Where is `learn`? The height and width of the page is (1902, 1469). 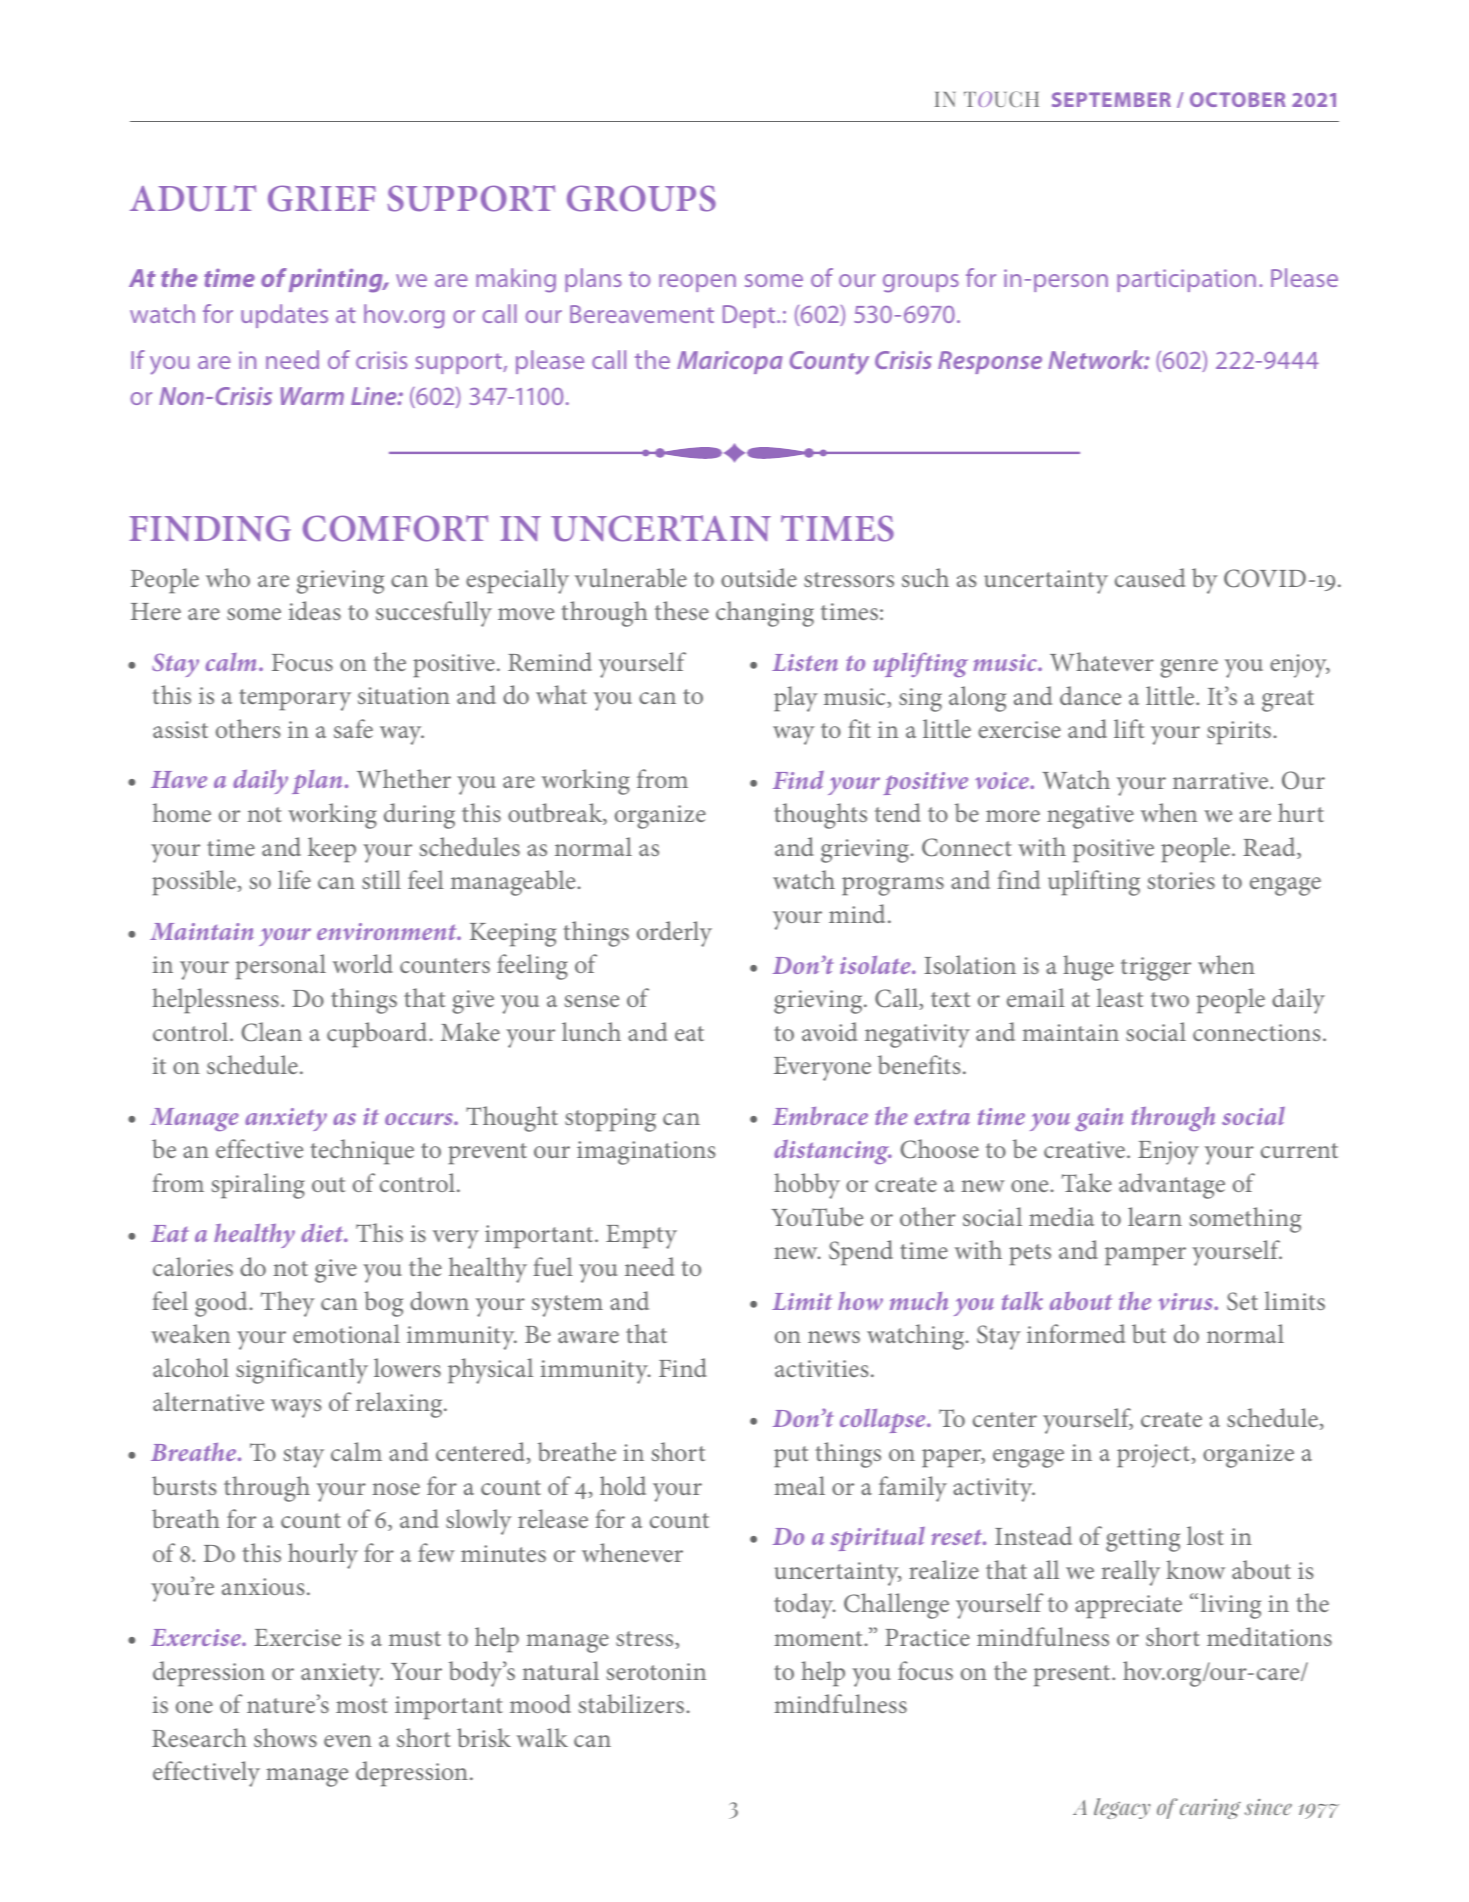 learn is located at coordinates (1155, 1216).
